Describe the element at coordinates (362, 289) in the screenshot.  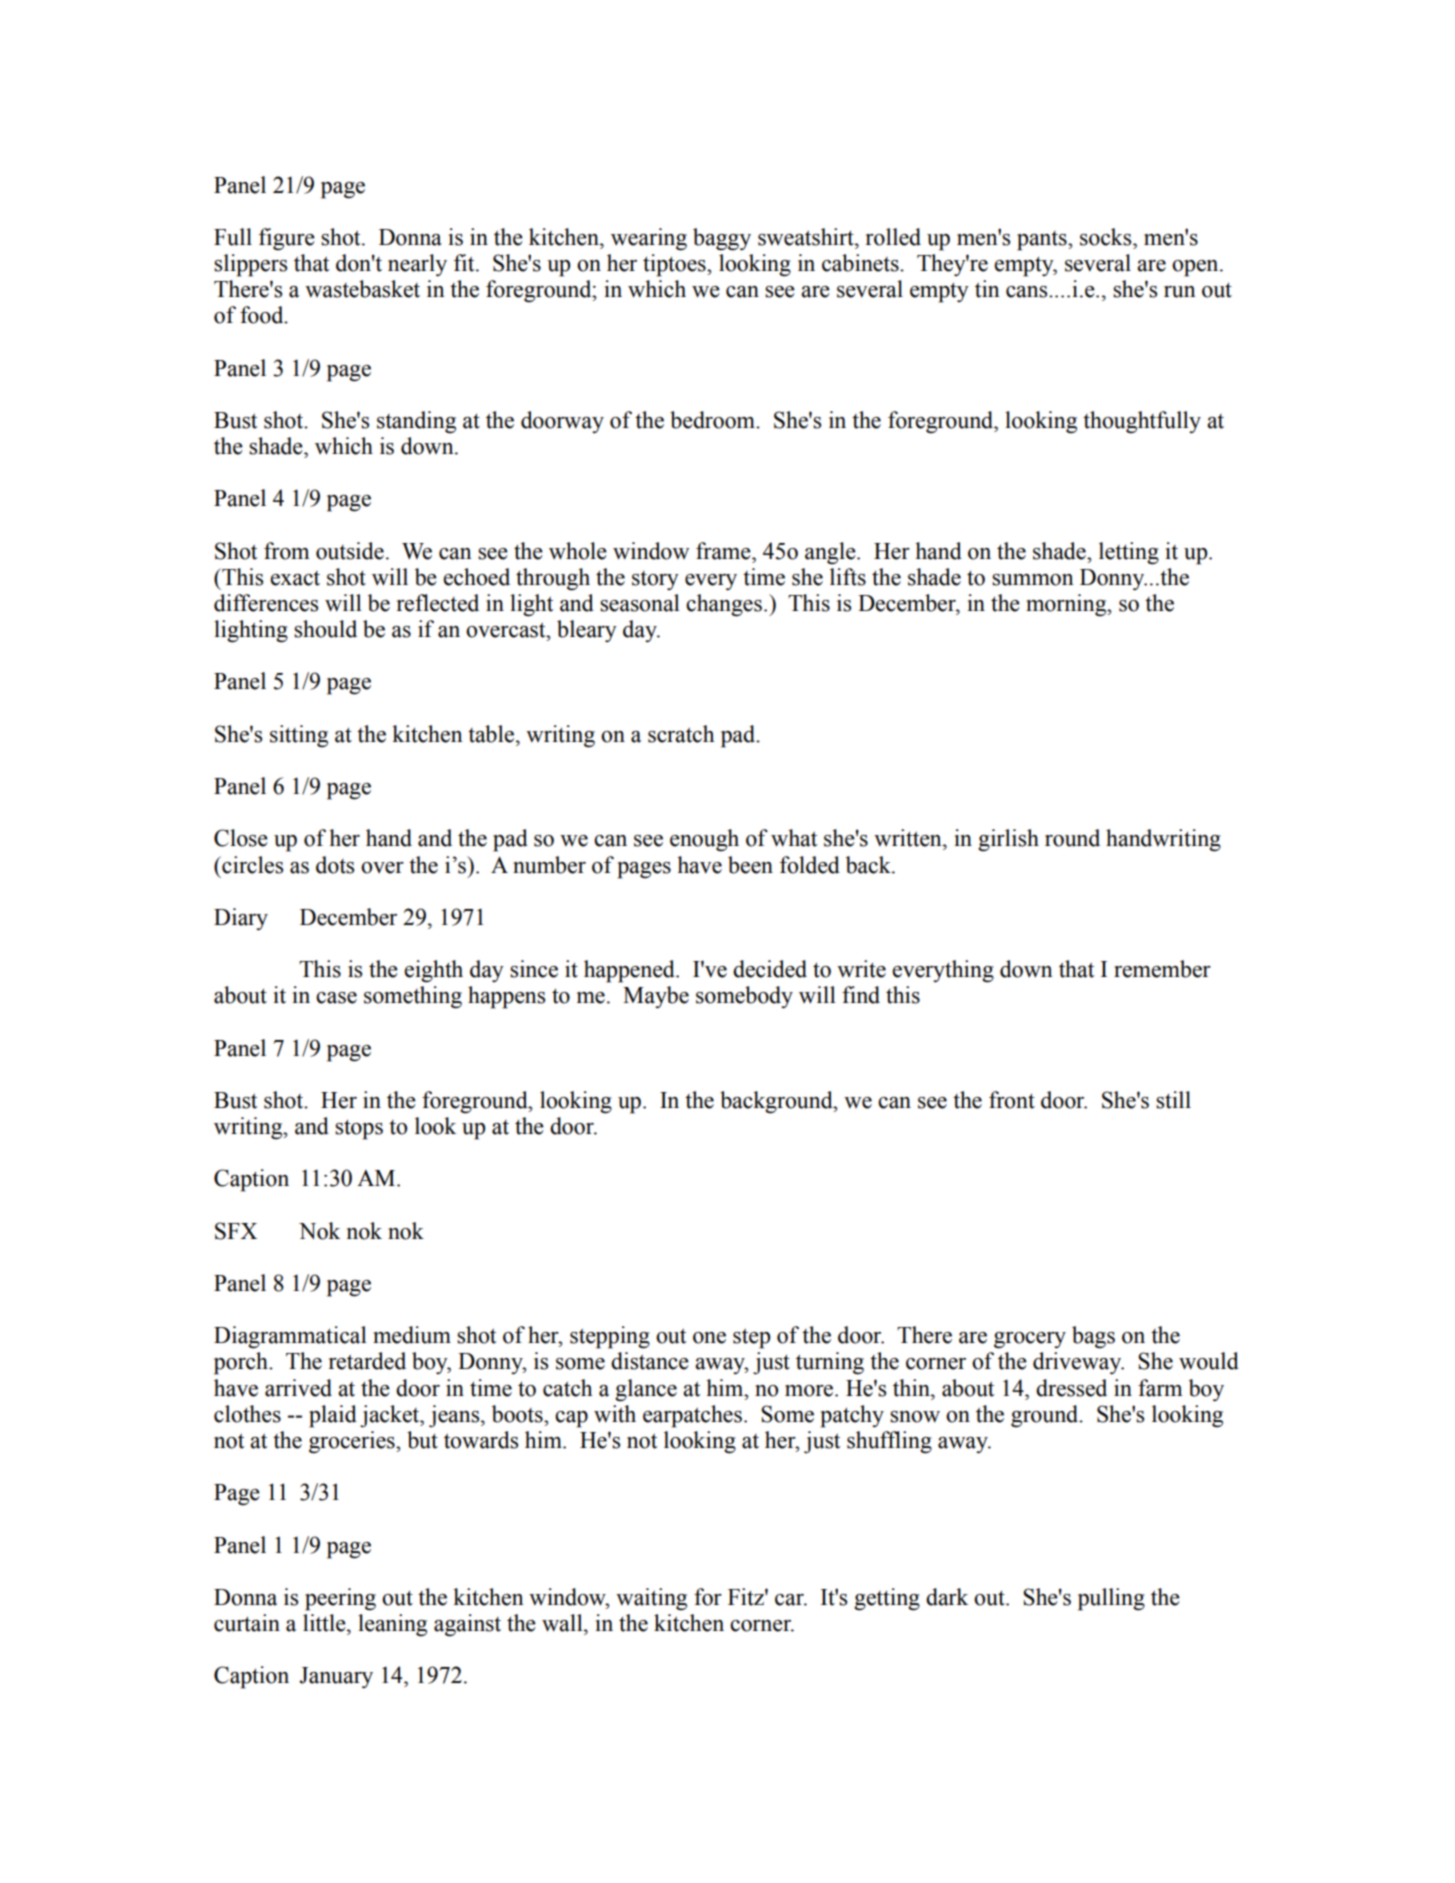
I see `wastebasket` at that location.
